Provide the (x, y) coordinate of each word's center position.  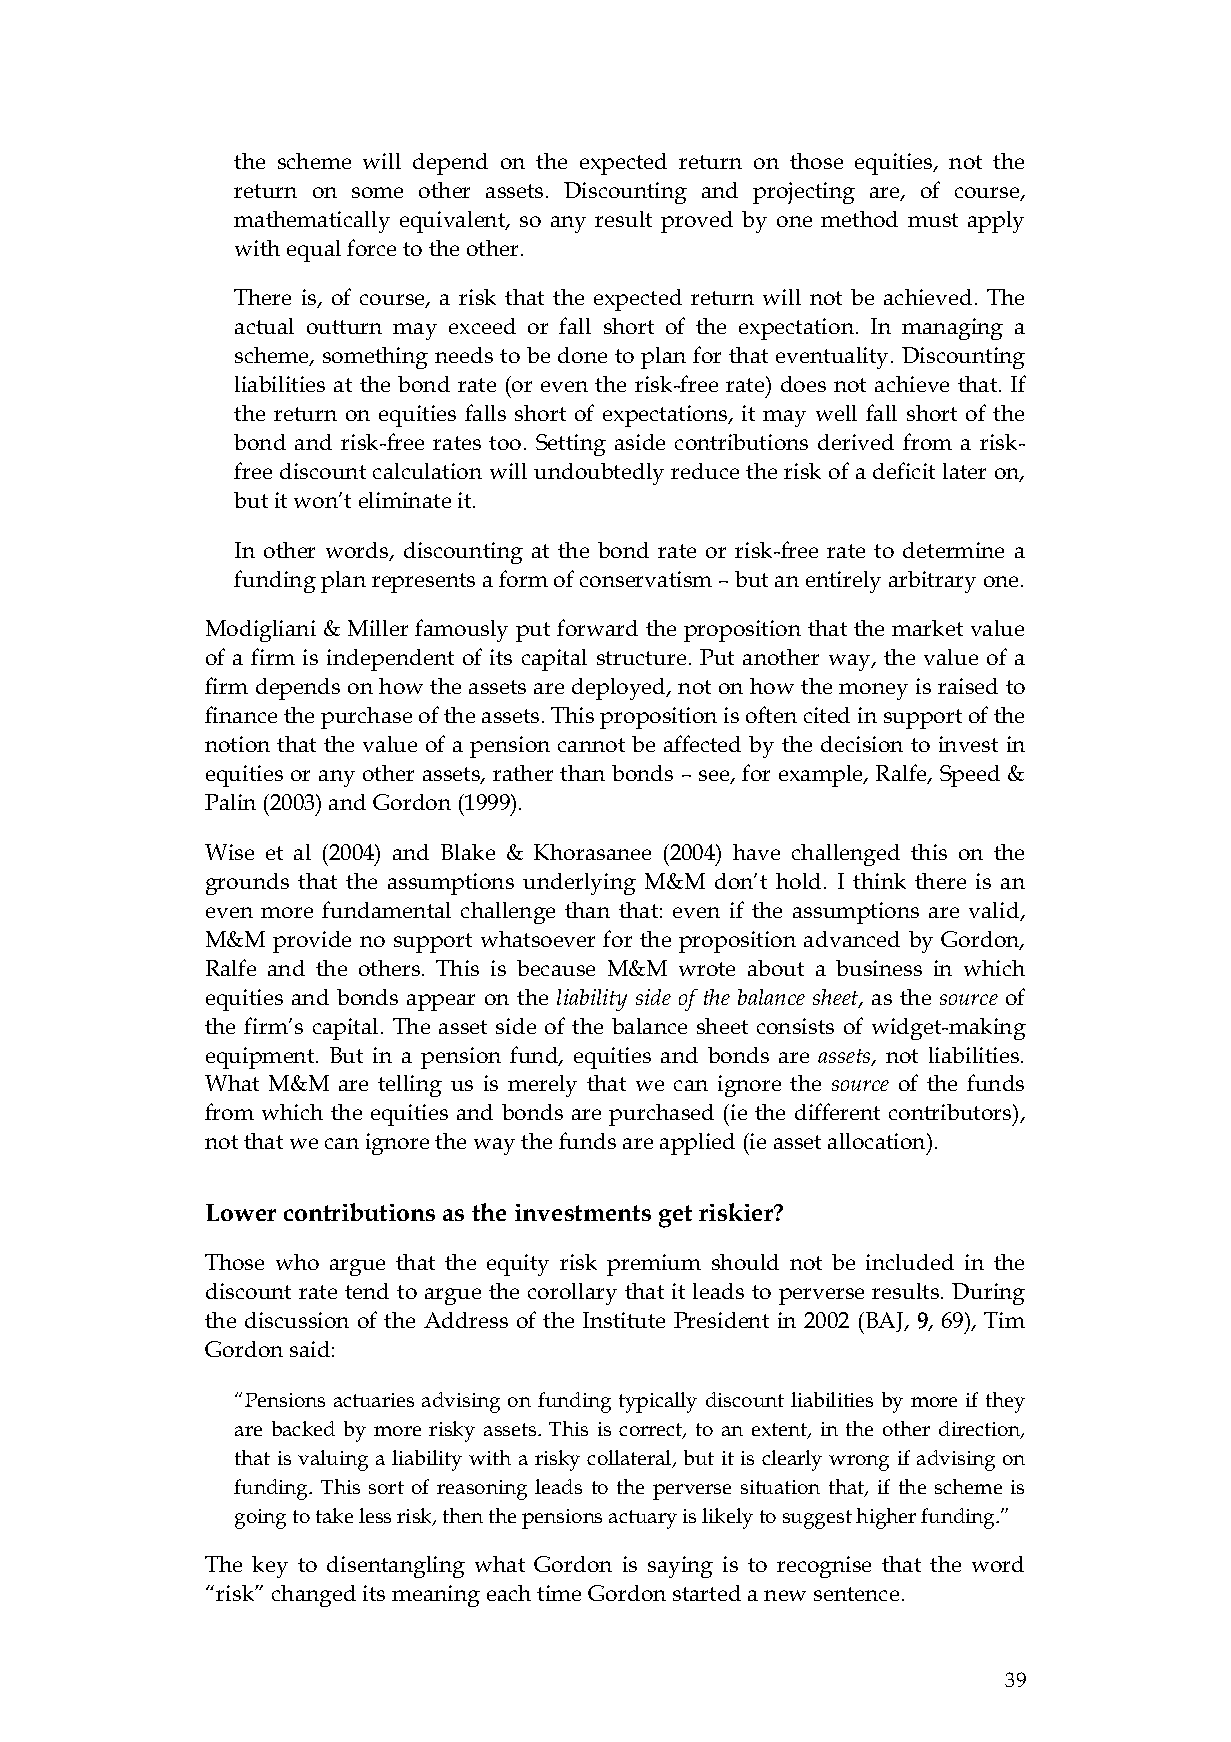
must (933, 220)
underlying (579, 884)
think (879, 881)
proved (697, 222)
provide (312, 942)
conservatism (646, 579)
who (297, 1262)
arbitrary (932, 582)
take (334, 1515)
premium (654, 1265)
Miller (378, 628)
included (910, 1262)
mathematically (312, 222)
